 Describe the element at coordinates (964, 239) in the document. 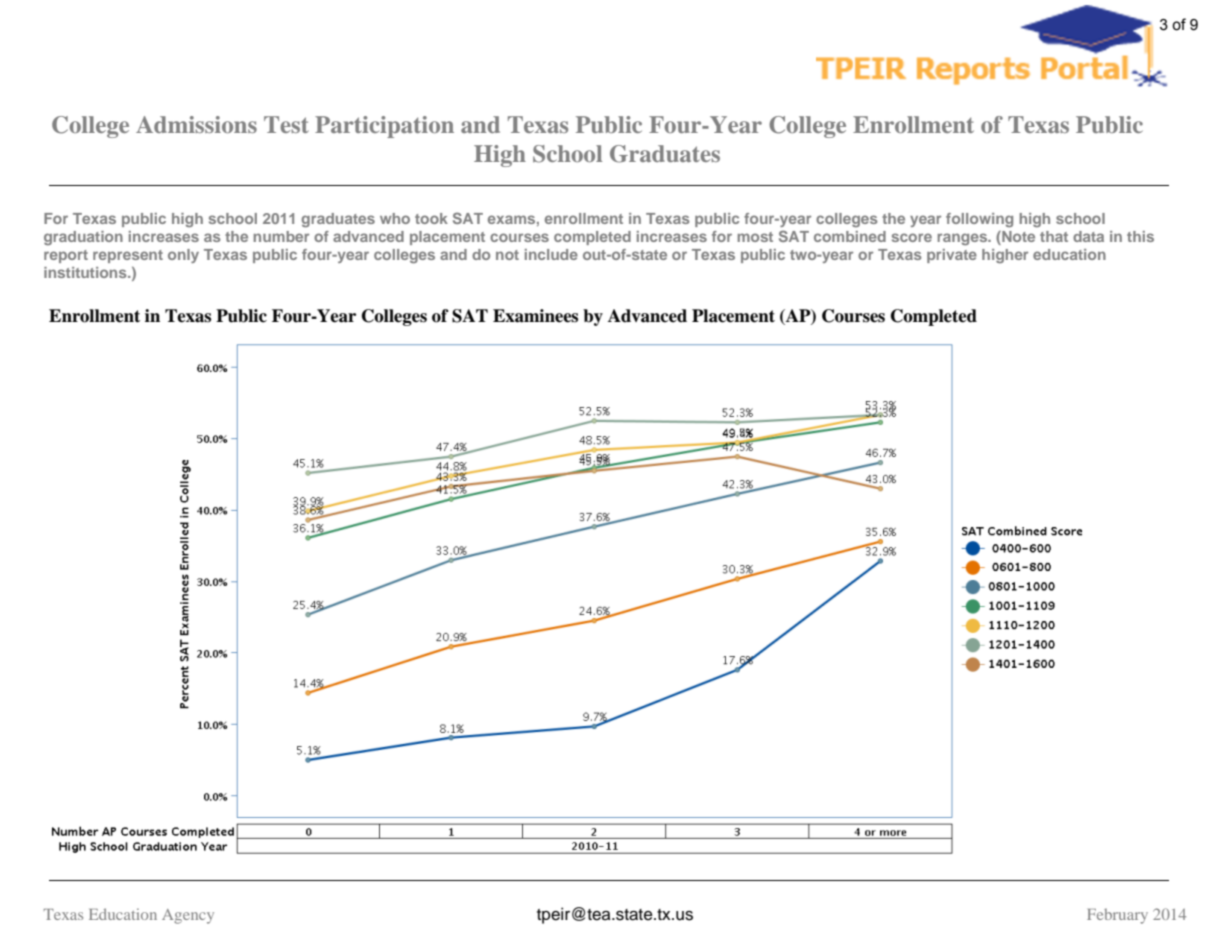

I see `ranges` at that location.
